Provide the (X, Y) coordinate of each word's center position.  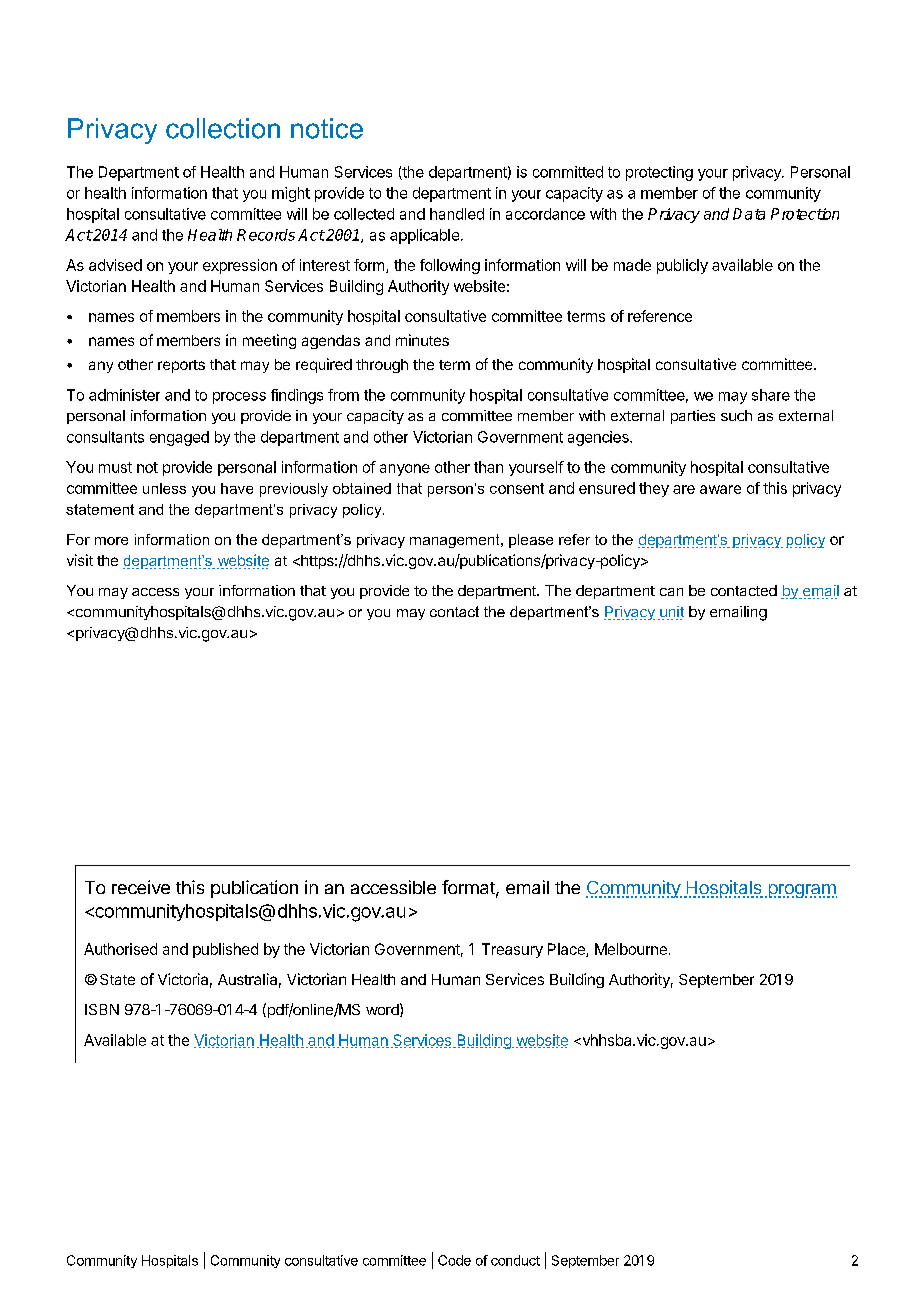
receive (141, 887)
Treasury (512, 950)
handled (457, 214)
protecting (659, 173)
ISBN (102, 1009)
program (801, 891)
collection (223, 128)
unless (164, 488)
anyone (405, 470)
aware (720, 489)
